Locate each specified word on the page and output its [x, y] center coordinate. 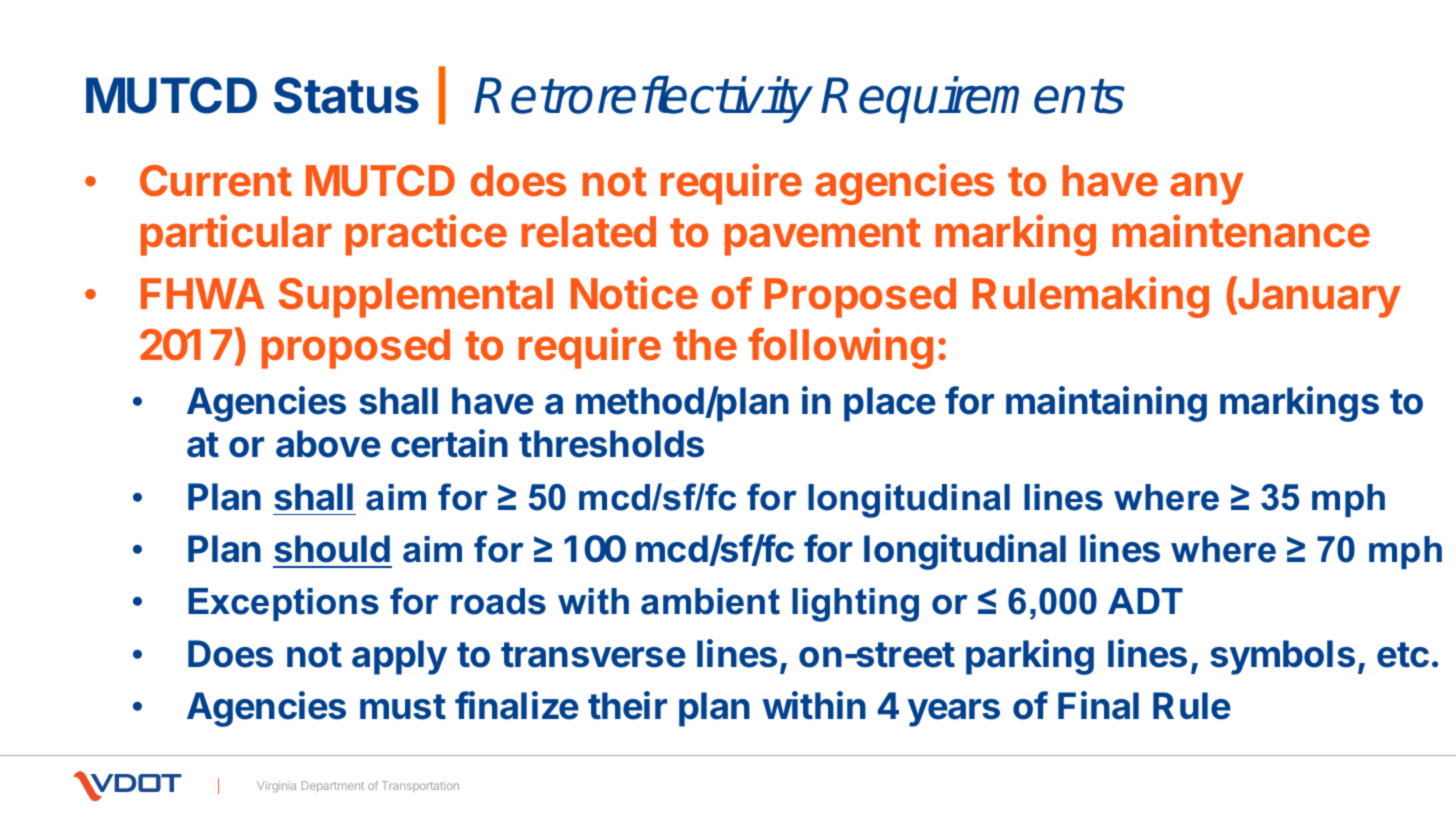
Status [346, 95]
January [1318, 297]
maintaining [1106, 404]
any [1207, 188]
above [328, 444]
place [890, 404]
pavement [823, 237]
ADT [1145, 601]
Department [333, 786]
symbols [1282, 657]
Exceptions [283, 604]
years [954, 713]
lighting [855, 605]
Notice [634, 293]
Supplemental [416, 298]
